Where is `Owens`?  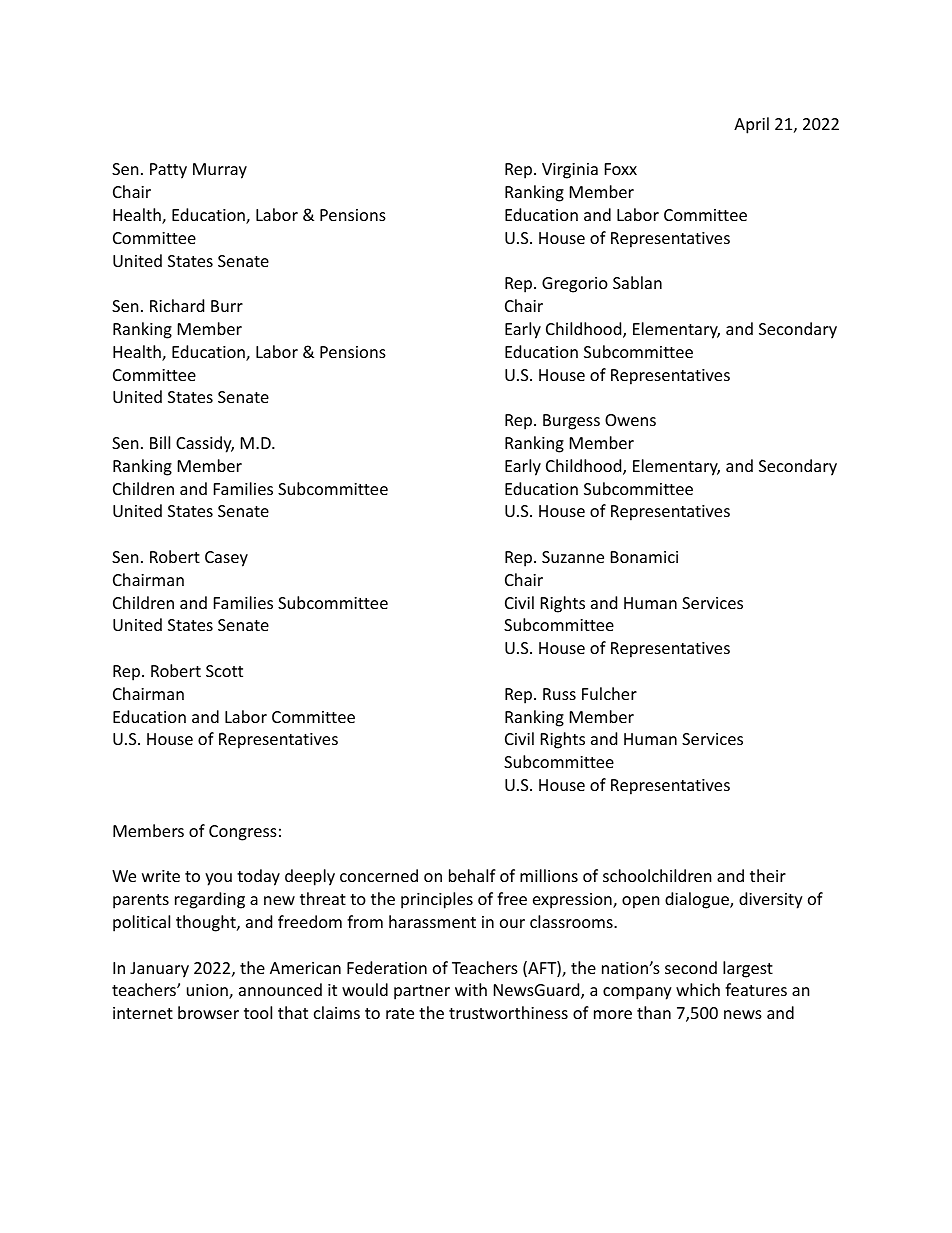
Owens is located at coordinates (630, 420).
